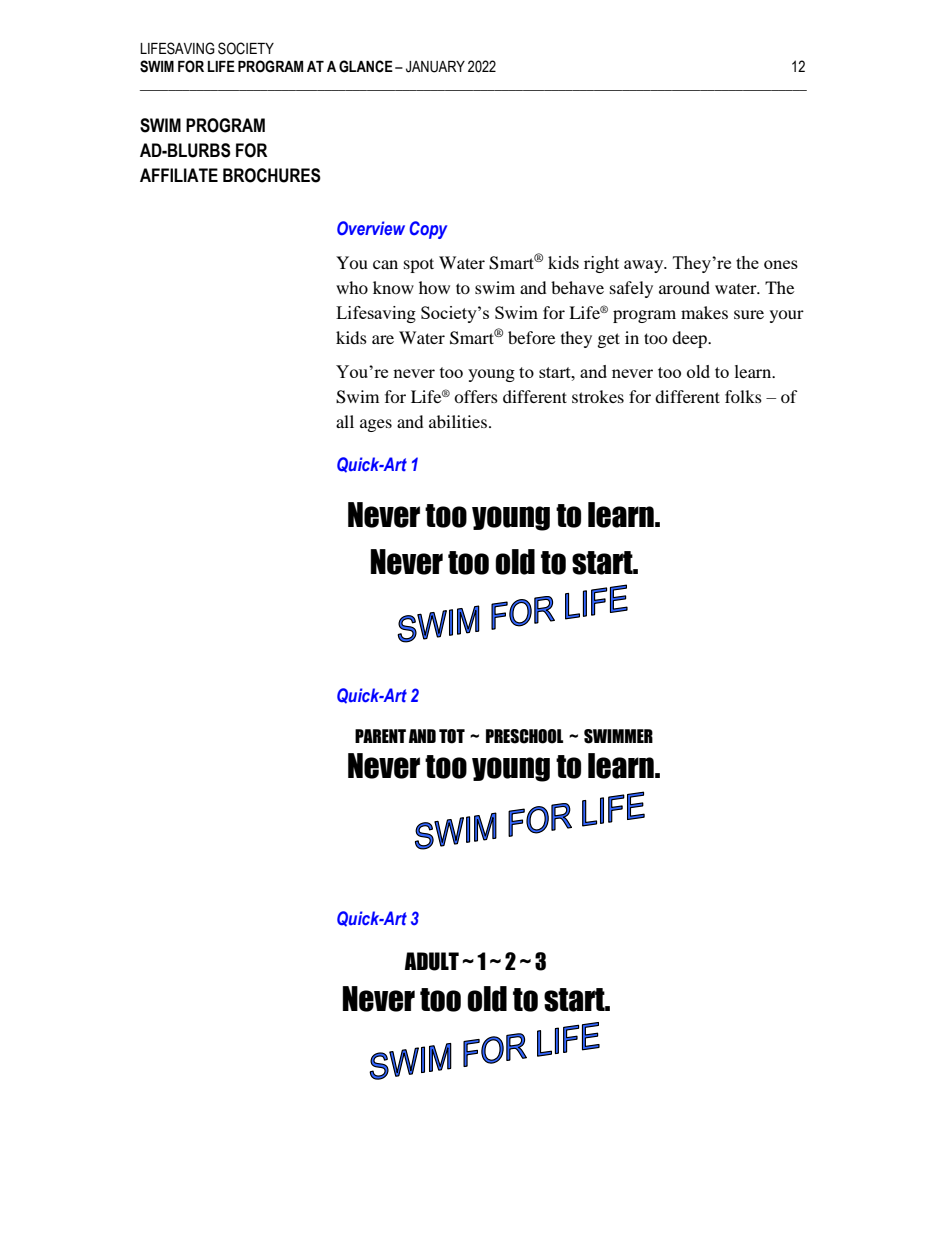  What do you see at coordinates (432, 961) in the document?
I see `ADULT` at bounding box center [432, 961].
